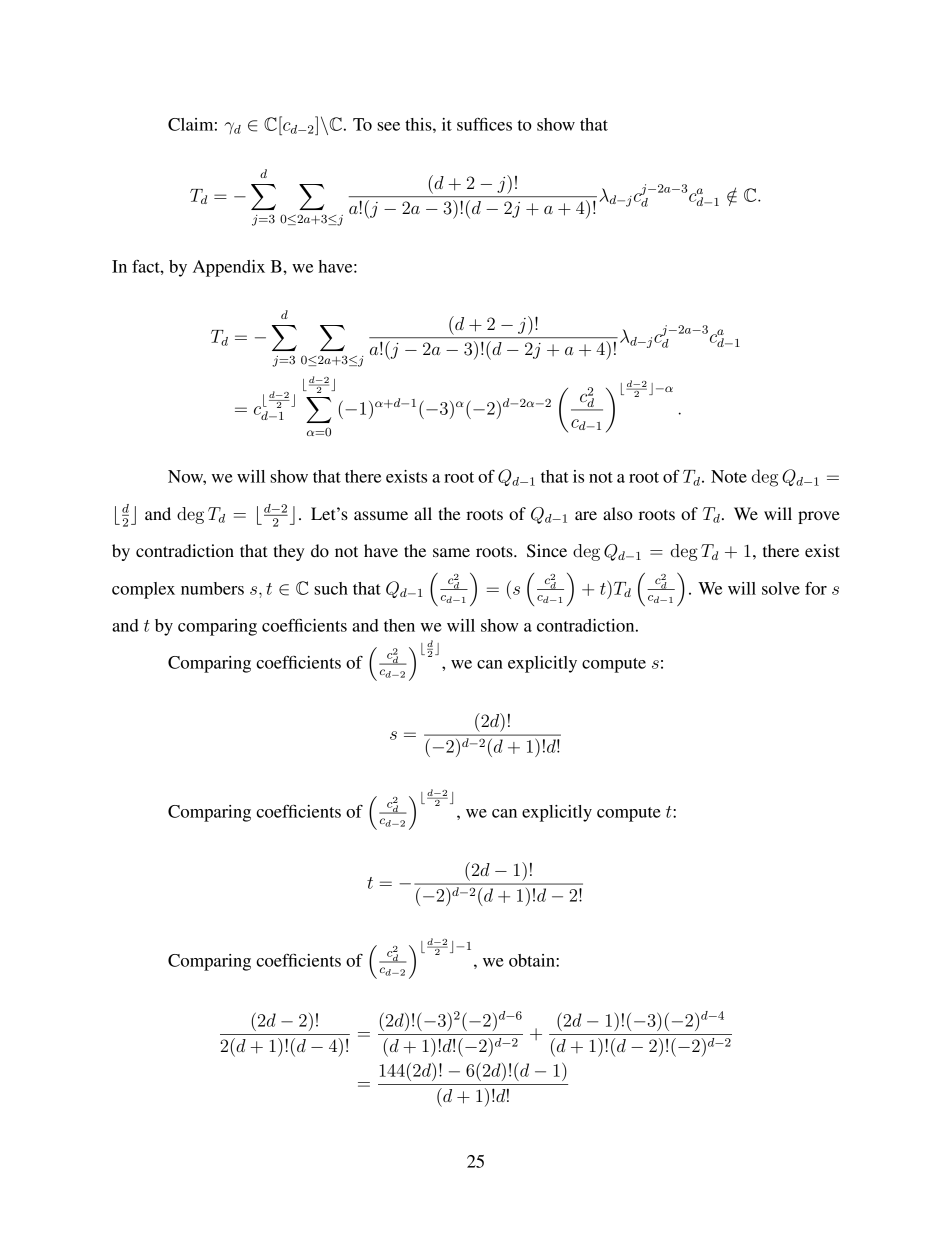 The height and width of the page is (1233, 952). I want to click on see, so click(388, 126).
